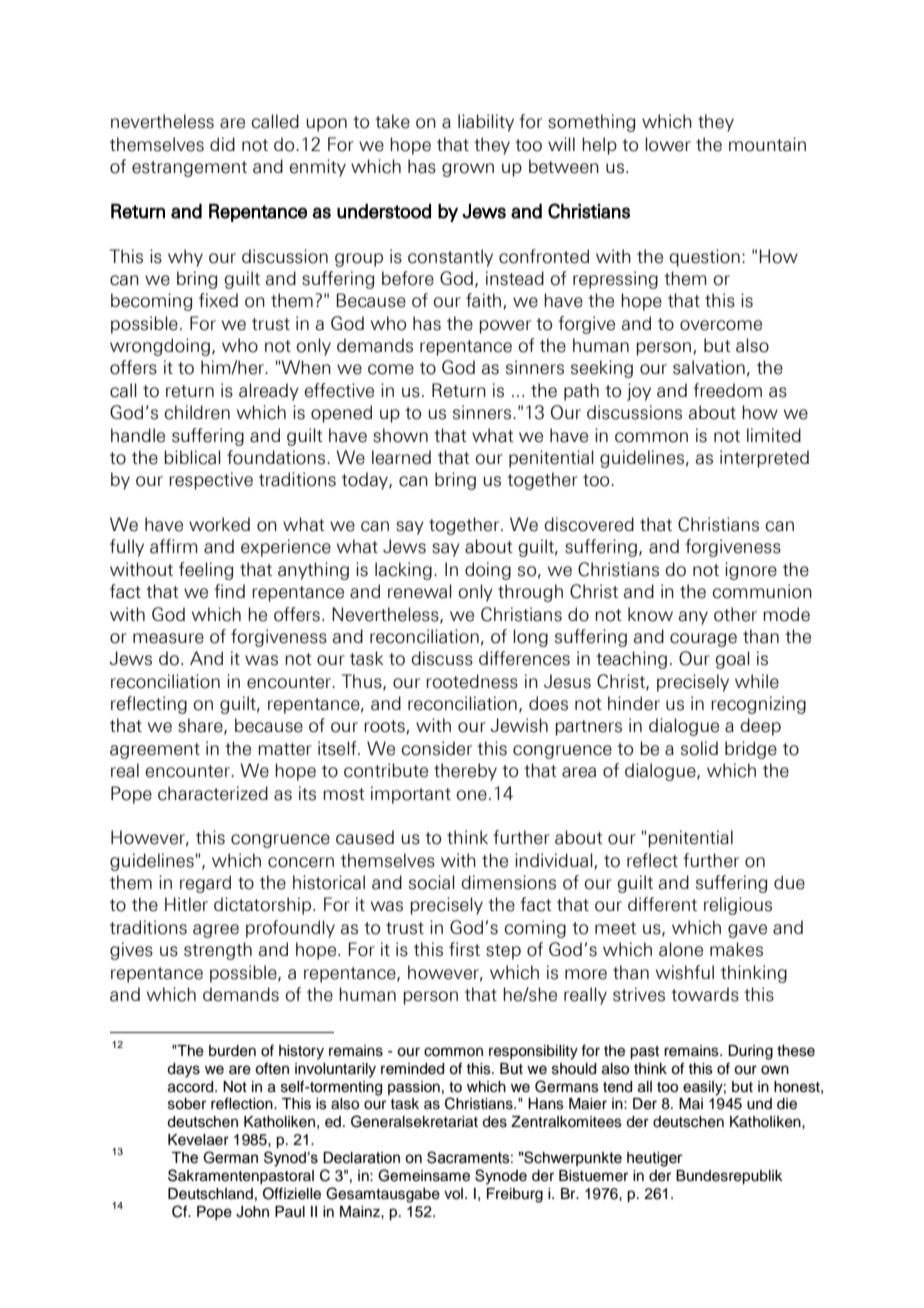 The height and width of the screenshot is (1308, 924). Describe the element at coordinates (168, 638) in the screenshot. I see `measure` at that location.
